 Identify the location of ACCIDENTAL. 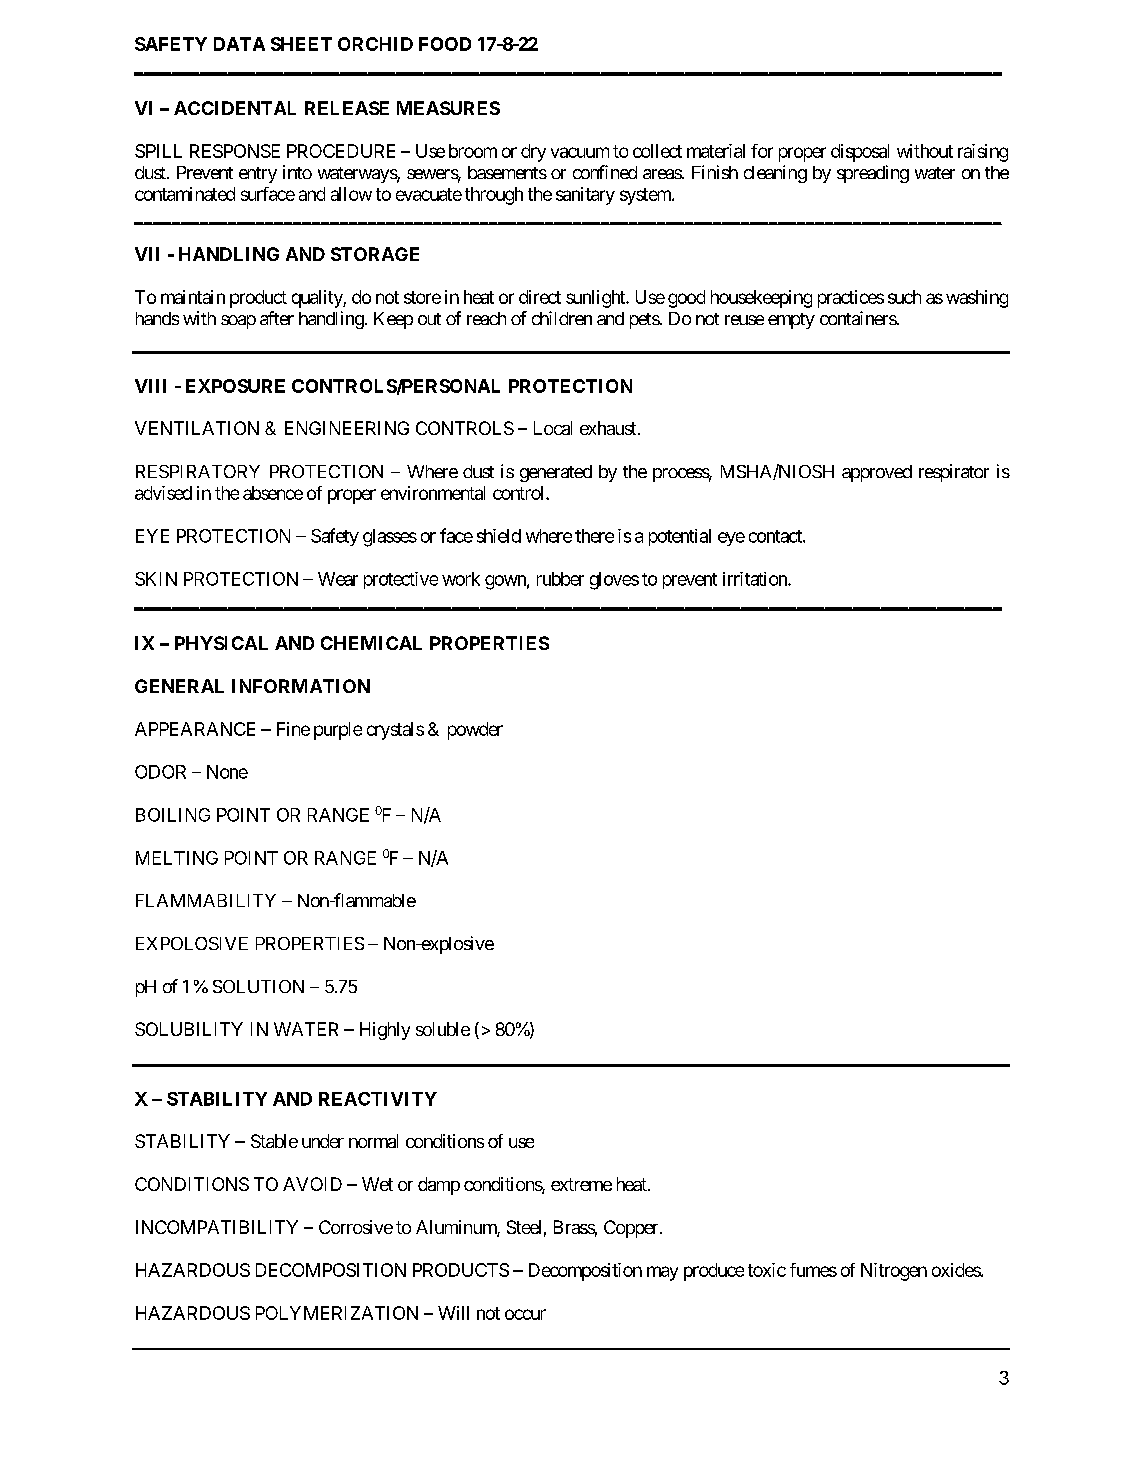
(235, 108).
